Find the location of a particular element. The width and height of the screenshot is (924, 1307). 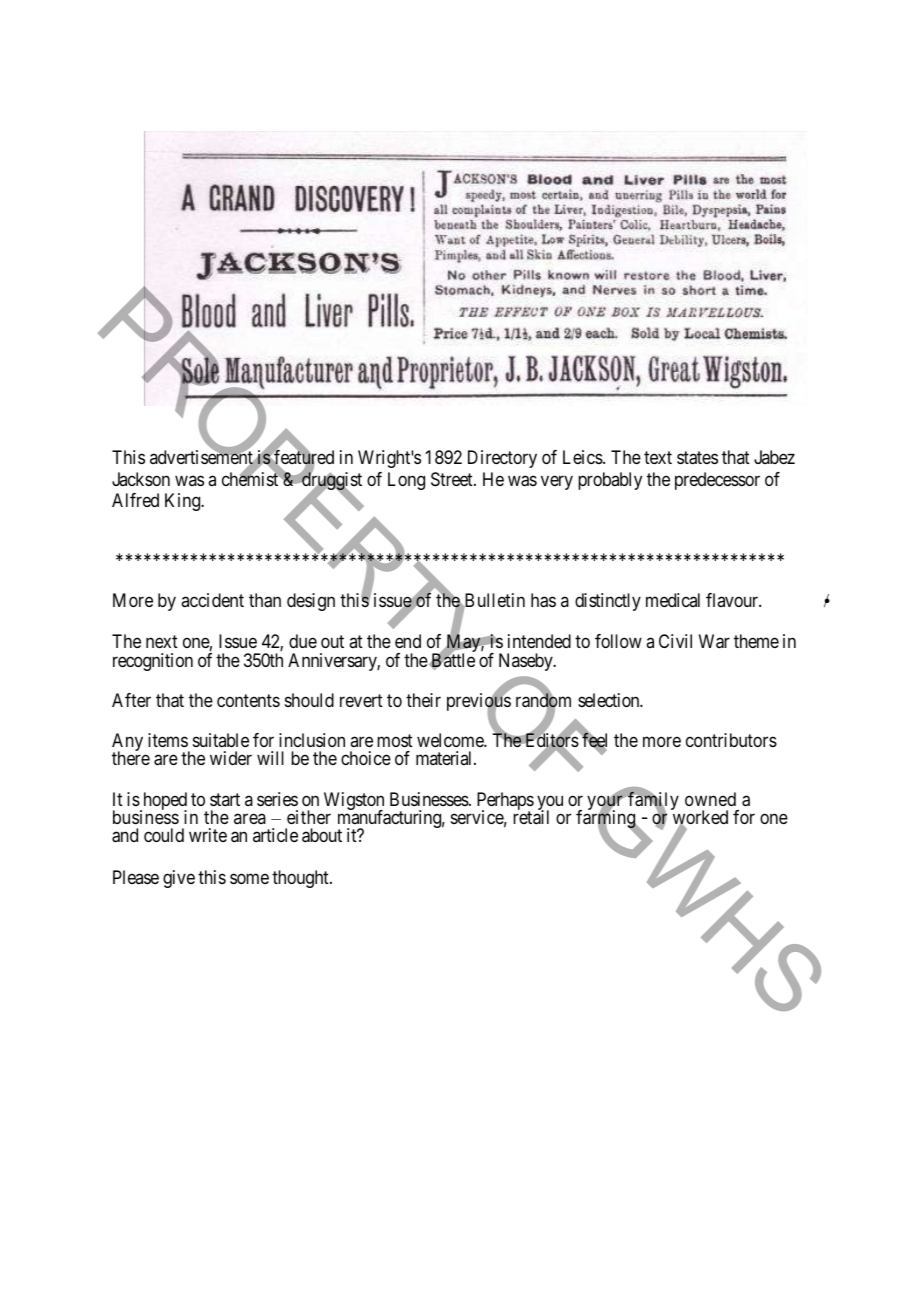

give is located at coordinates (179, 879).
